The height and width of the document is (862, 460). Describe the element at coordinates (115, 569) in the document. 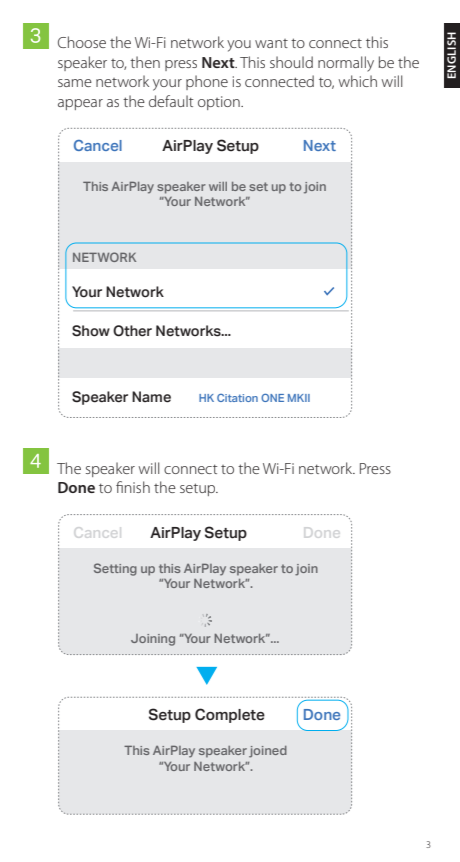

I see `Setting` at that location.
